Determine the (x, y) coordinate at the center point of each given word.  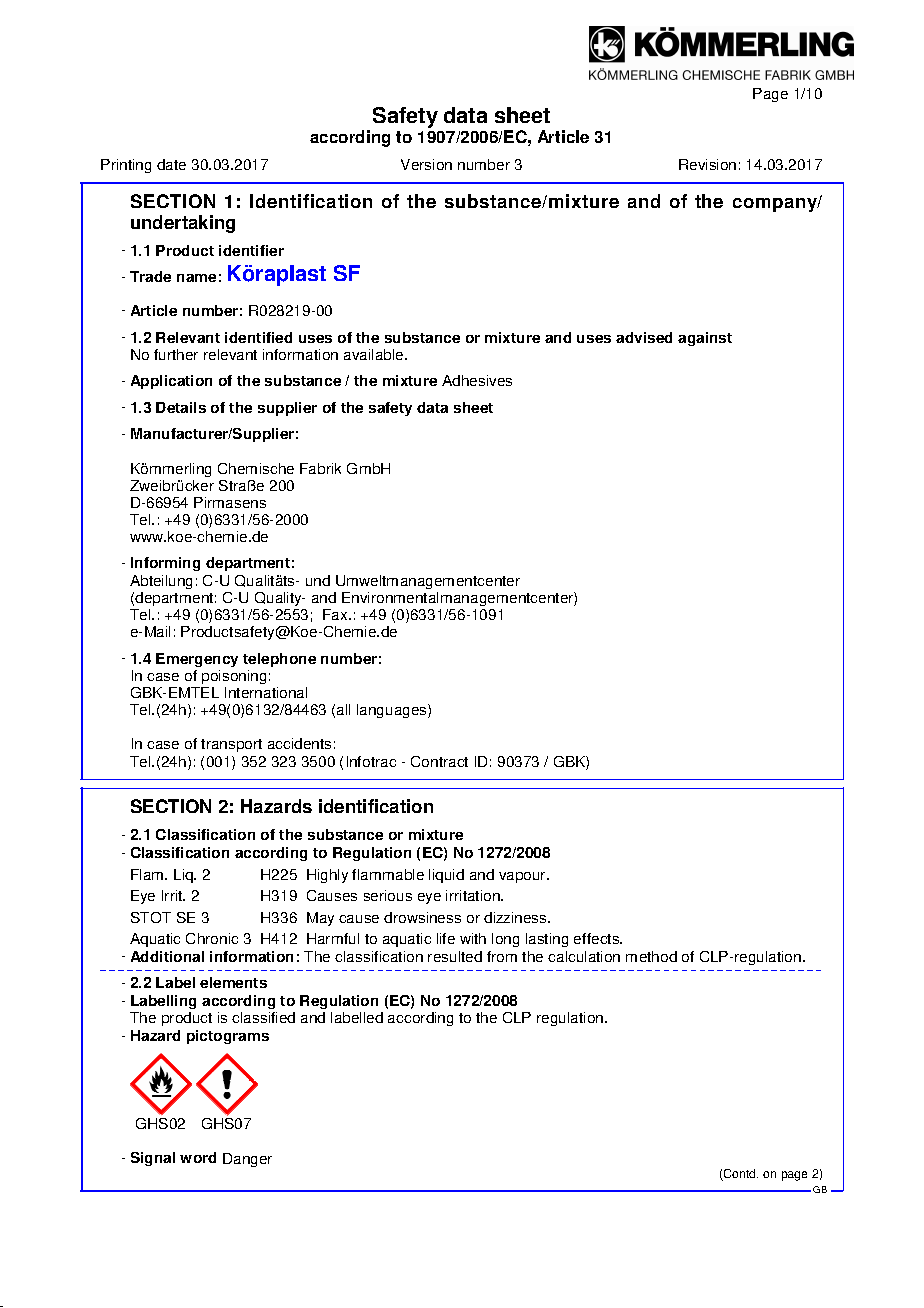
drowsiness (422, 917)
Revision (707, 164)
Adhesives (477, 380)
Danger (247, 1160)
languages (393, 711)
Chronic (212, 938)
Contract (439, 761)
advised (644, 337)
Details (181, 407)
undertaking (183, 224)
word (198, 1157)
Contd (740, 1175)
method (651, 956)
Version (426, 164)
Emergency (197, 660)
